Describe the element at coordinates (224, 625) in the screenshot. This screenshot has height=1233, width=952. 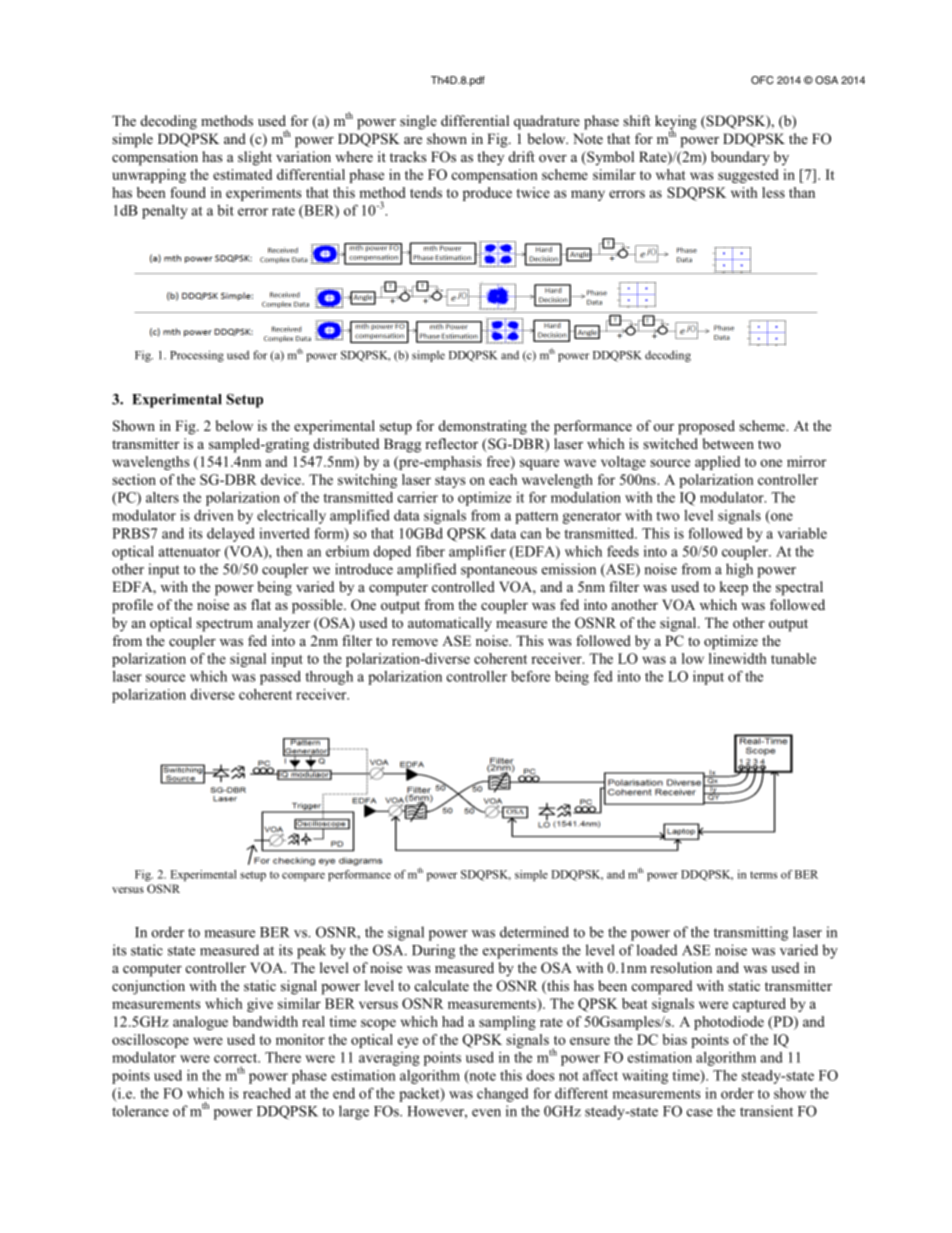
I see `spectrum` at that location.
